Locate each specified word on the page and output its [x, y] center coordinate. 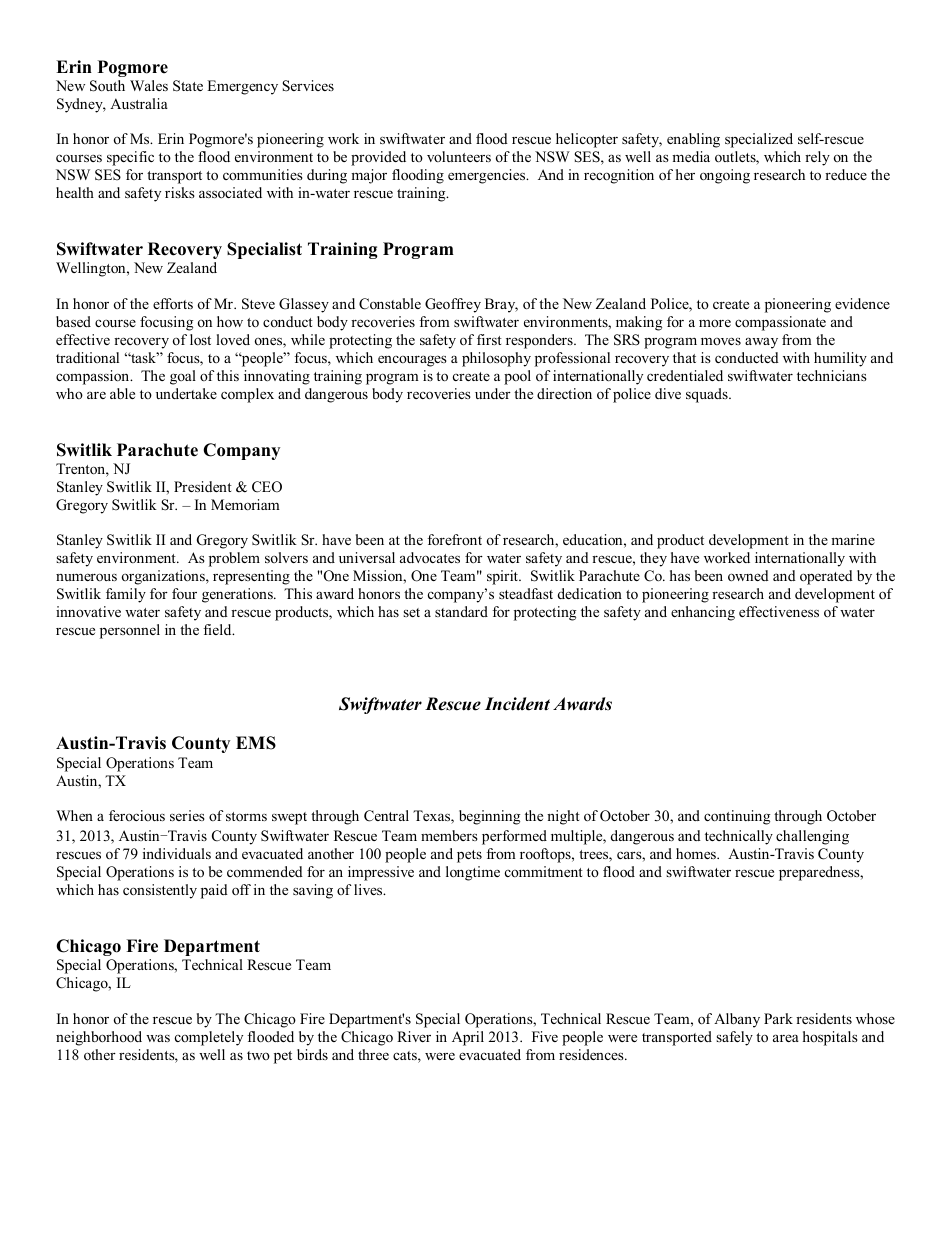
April [468, 1038]
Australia [139, 103]
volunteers [459, 156]
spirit [504, 577]
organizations [164, 577]
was [158, 1038]
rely [817, 158]
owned [748, 575]
